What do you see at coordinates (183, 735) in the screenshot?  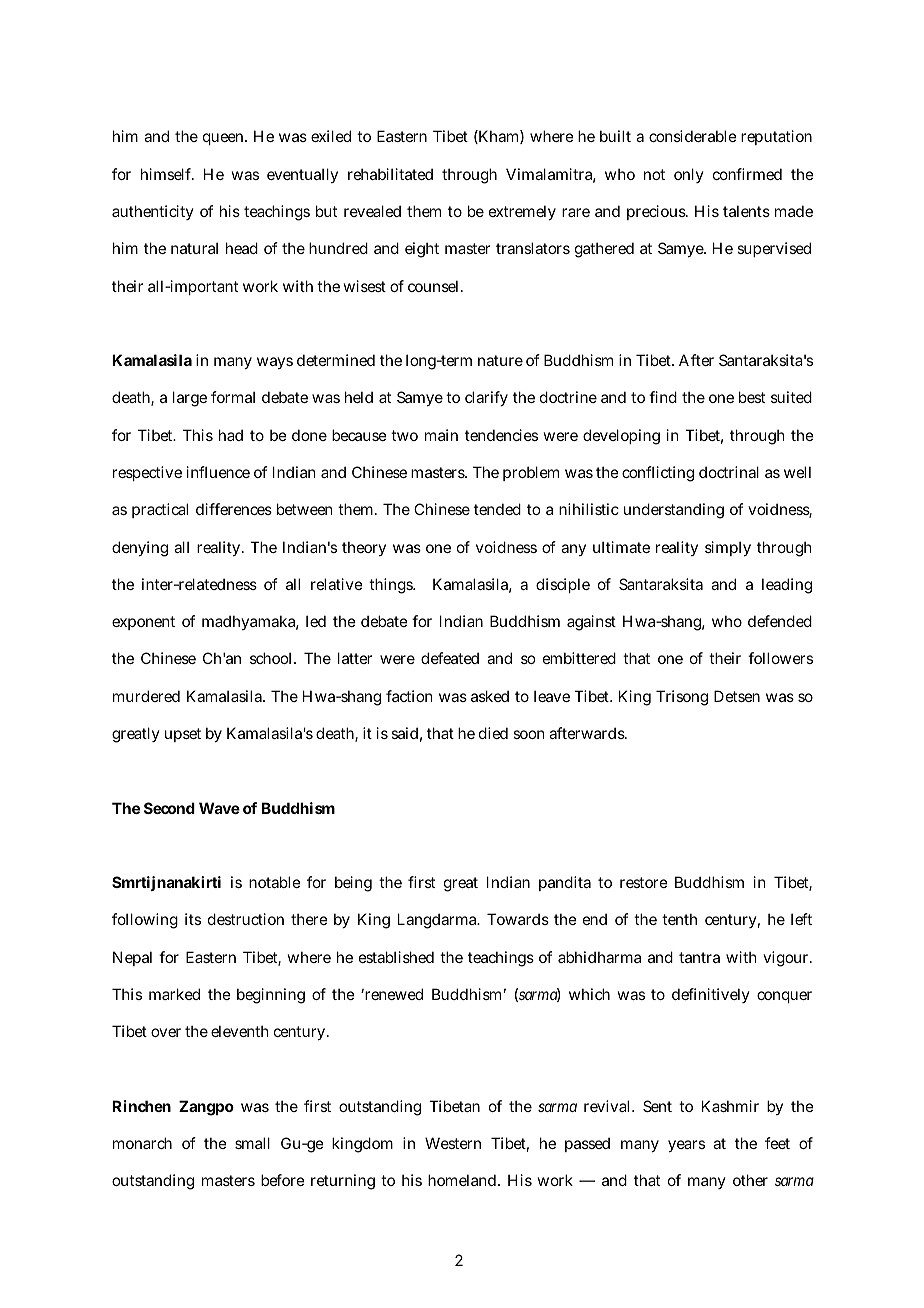 I see `upset` at bounding box center [183, 735].
